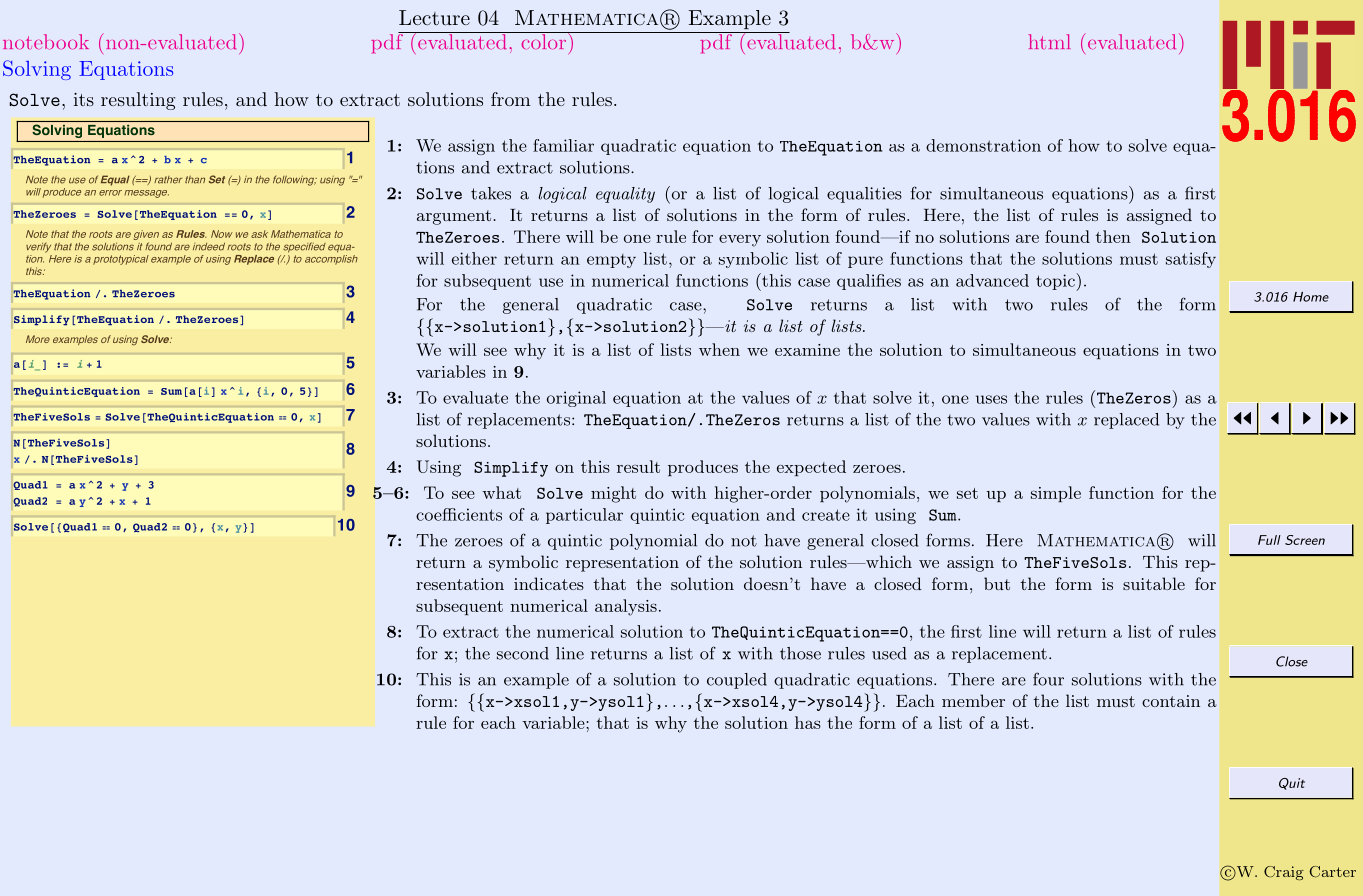 This document has height=896, width=1363. Describe the element at coordinates (991, 399) in the document. I see `uses` at that location.
